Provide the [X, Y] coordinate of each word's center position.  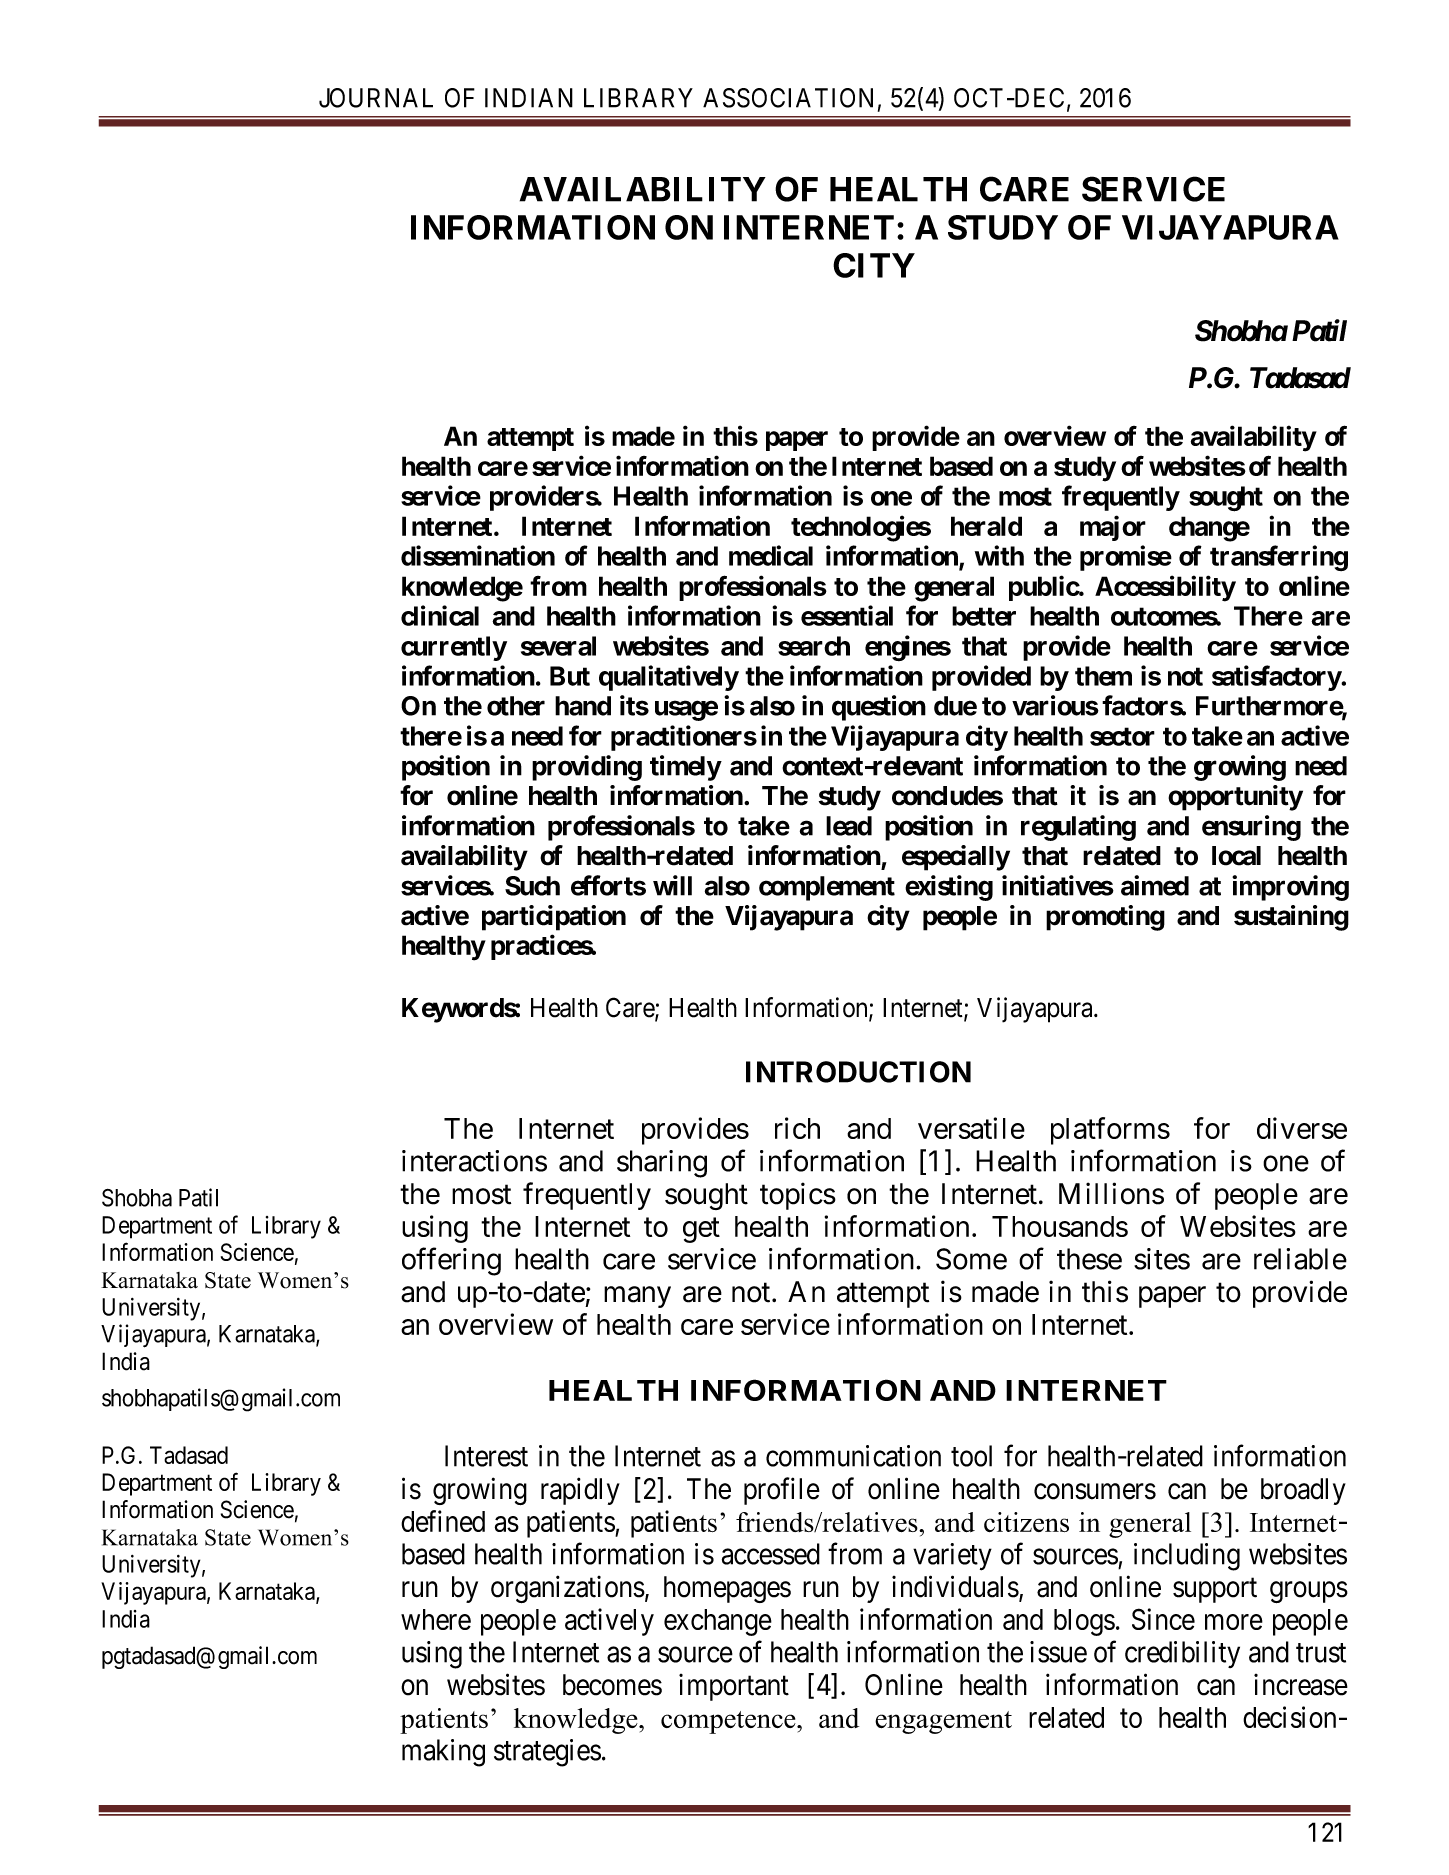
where [436, 1619]
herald [986, 526]
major [1113, 528]
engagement [943, 1722]
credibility [1182, 1654]
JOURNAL [376, 98]
